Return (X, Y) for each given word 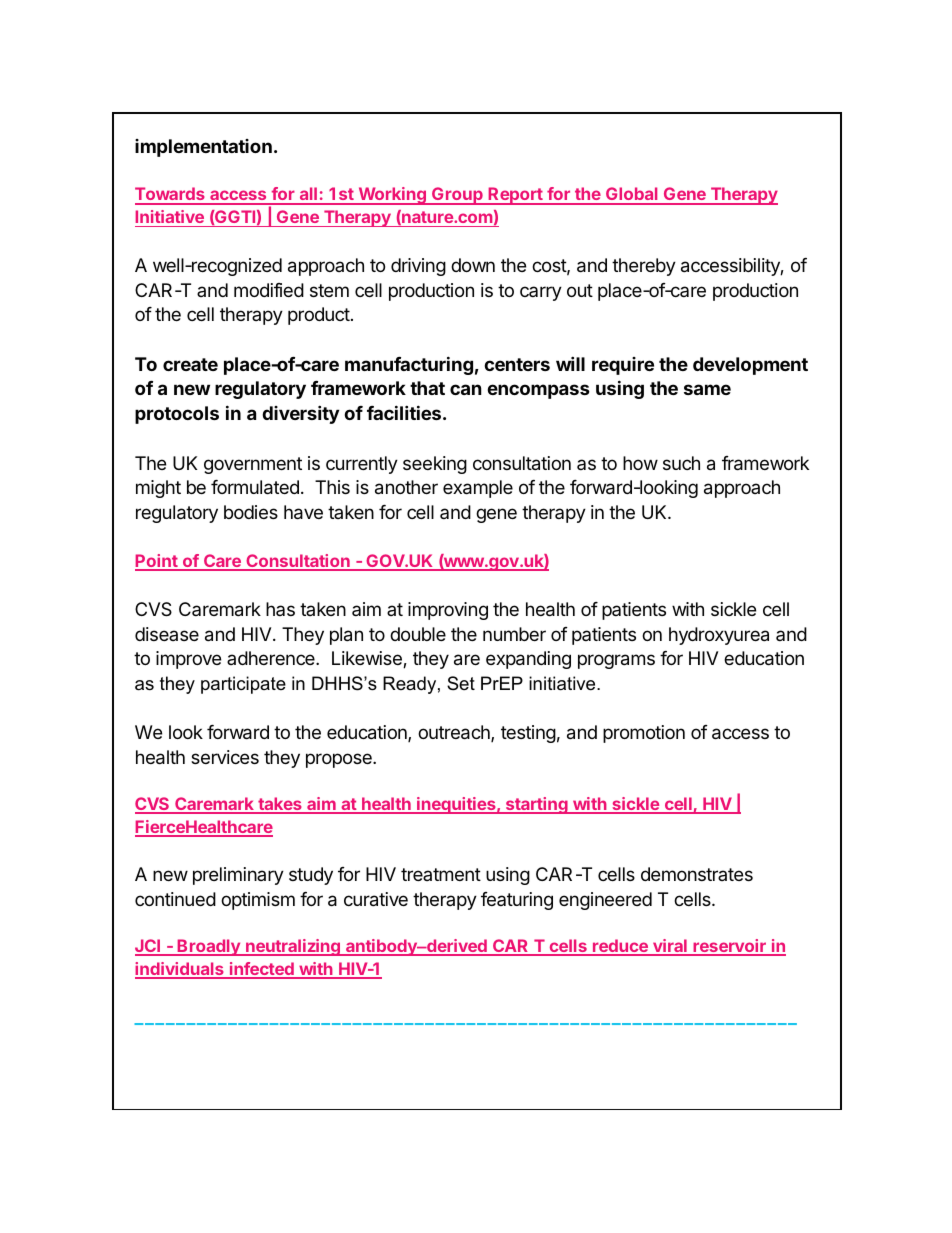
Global (632, 195)
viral (670, 947)
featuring (517, 901)
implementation (203, 148)
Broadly (208, 947)
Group (457, 196)
